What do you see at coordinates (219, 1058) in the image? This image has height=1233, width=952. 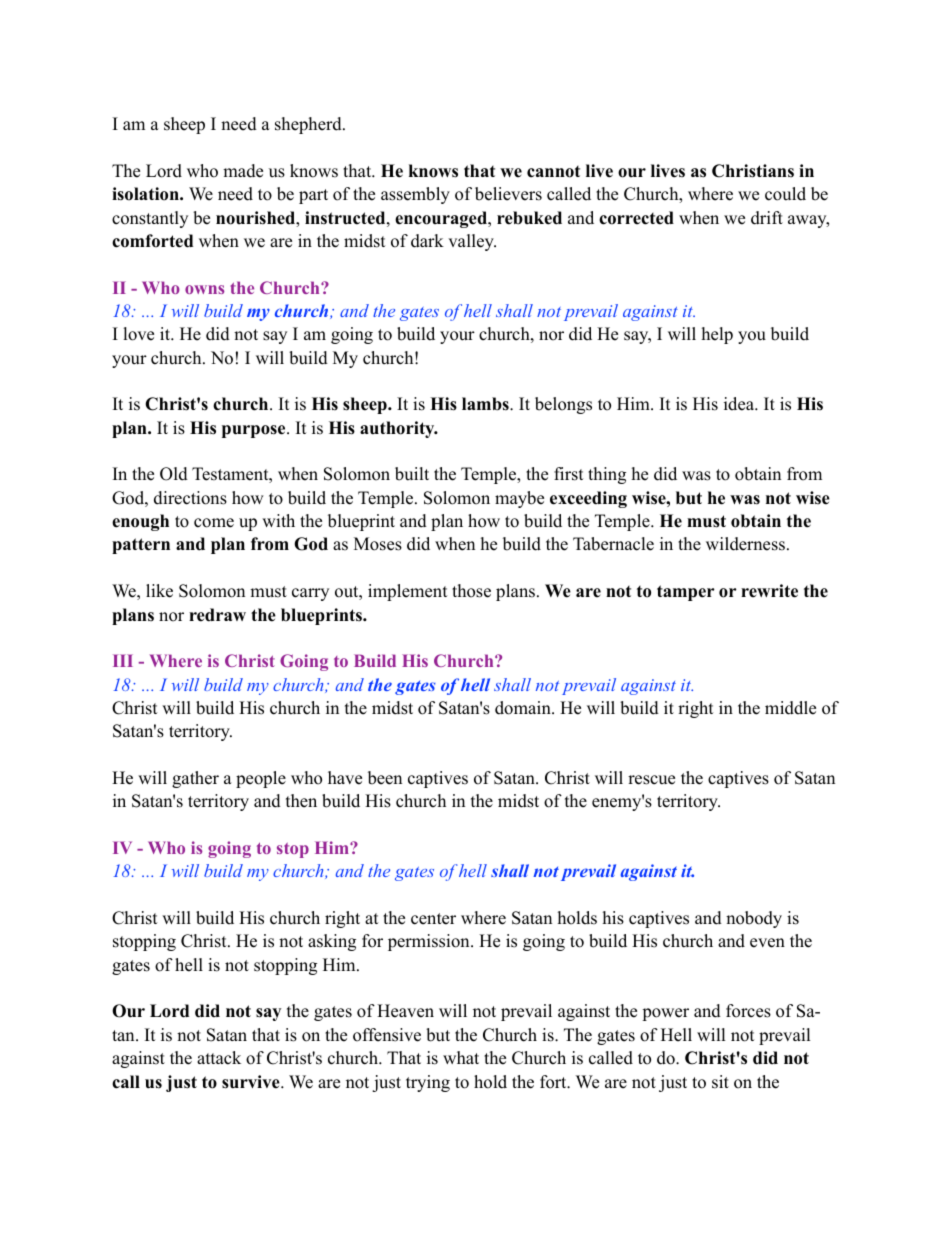 I see `attack` at bounding box center [219, 1058].
